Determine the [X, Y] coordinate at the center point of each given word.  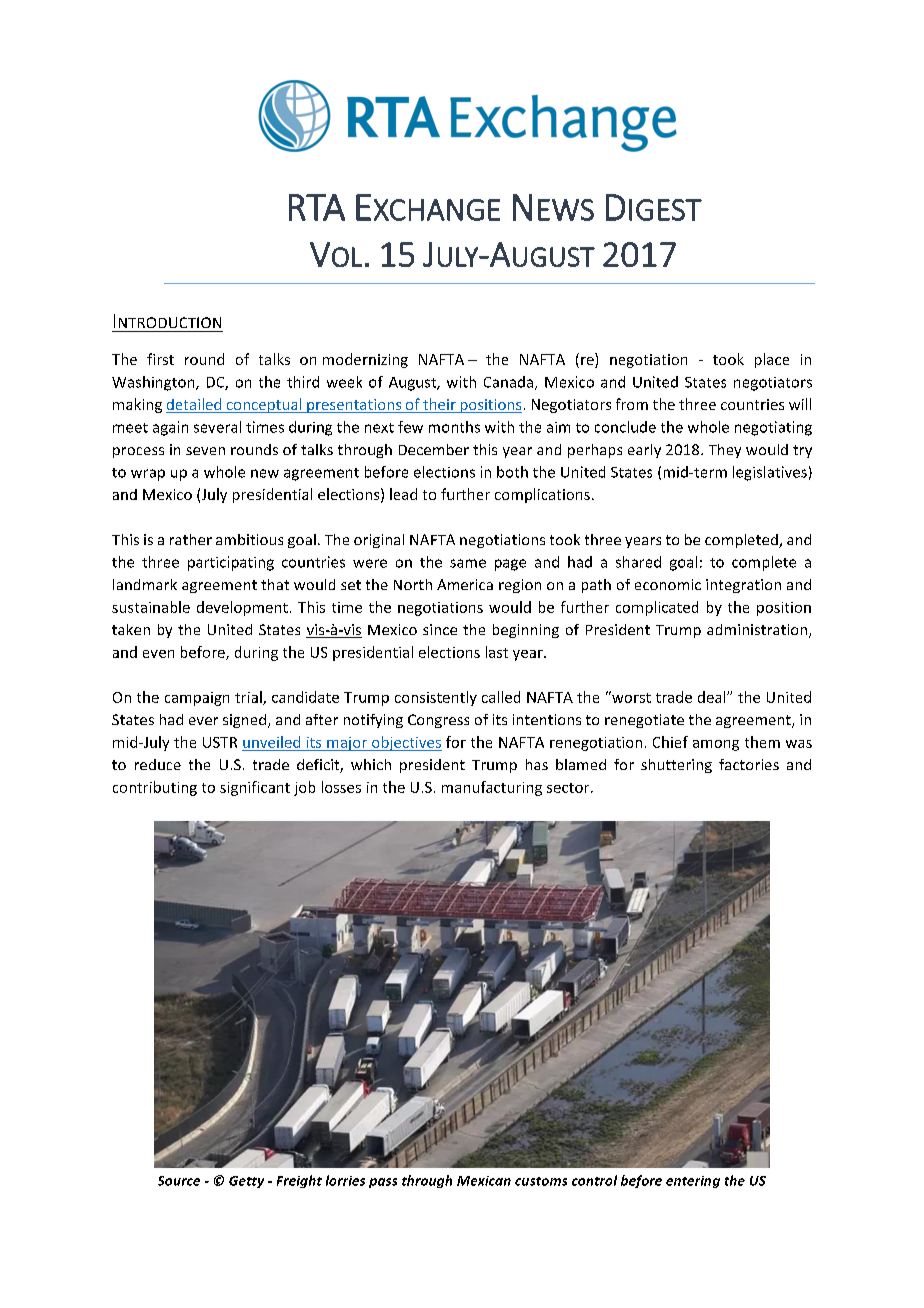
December [434, 449]
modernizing [365, 360]
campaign [197, 699]
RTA [317, 207]
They [725, 451]
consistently [436, 698]
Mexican [484, 1181]
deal [713, 697]
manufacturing [492, 788]
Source [179, 1181]
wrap [148, 475]
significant [255, 788]
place [772, 360]
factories [749, 764]
